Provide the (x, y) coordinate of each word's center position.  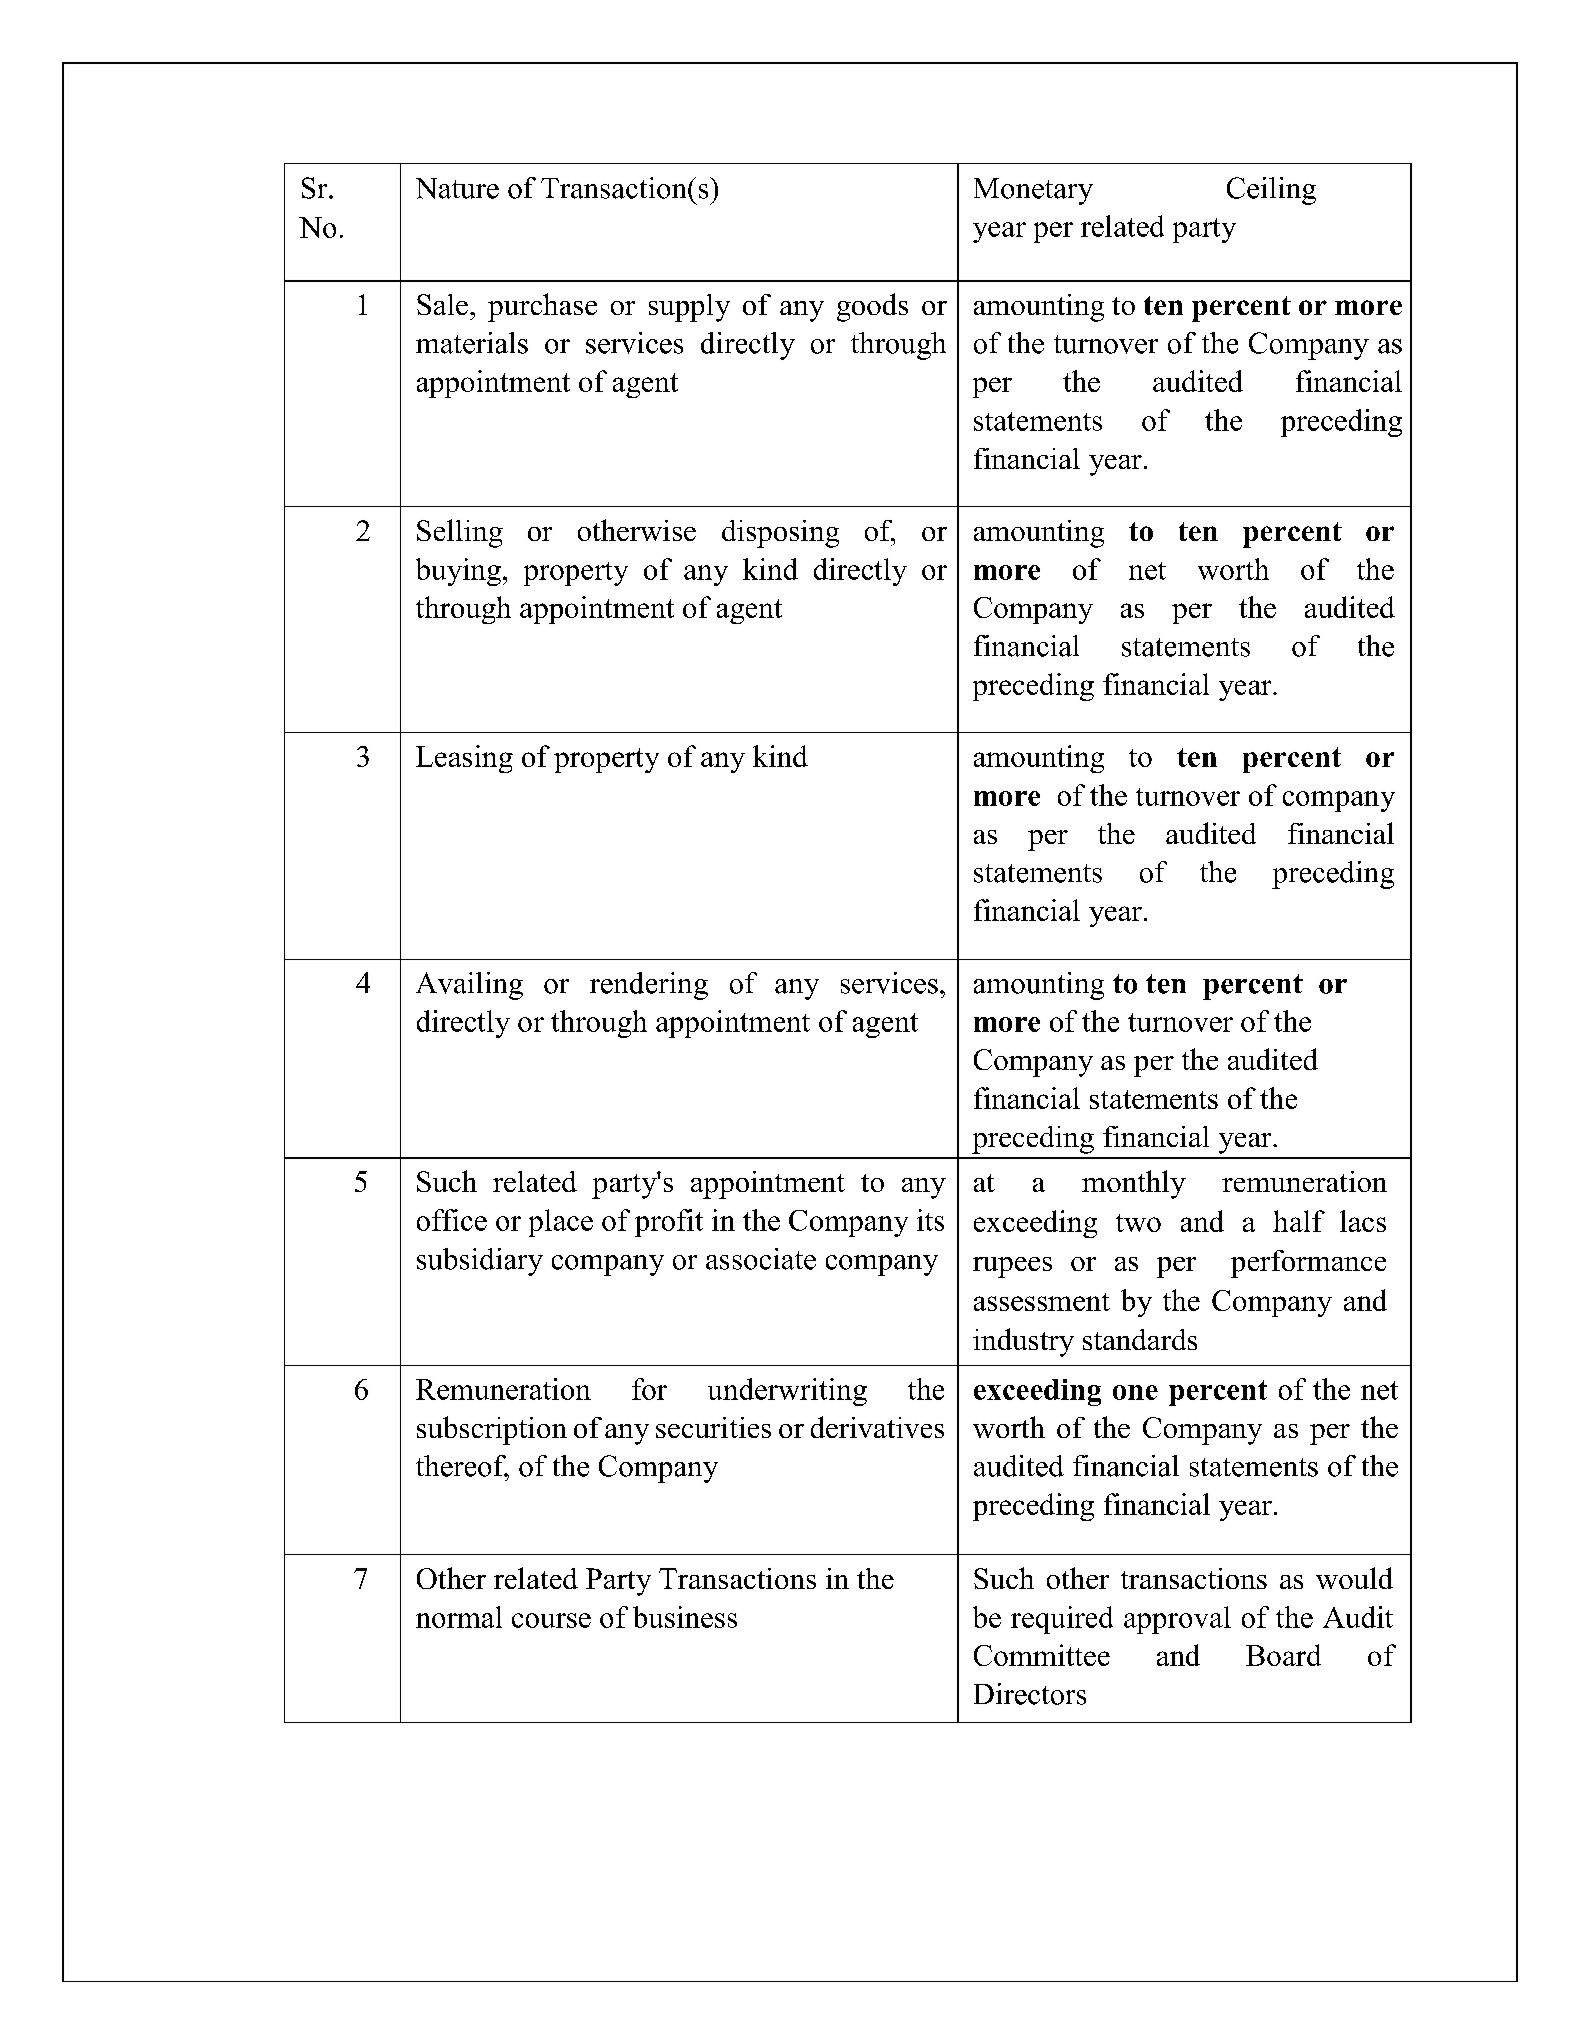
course (551, 1620)
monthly (1134, 1184)
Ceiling (1271, 191)
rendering (649, 986)
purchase (542, 307)
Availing (469, 986)
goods (872, 307)
